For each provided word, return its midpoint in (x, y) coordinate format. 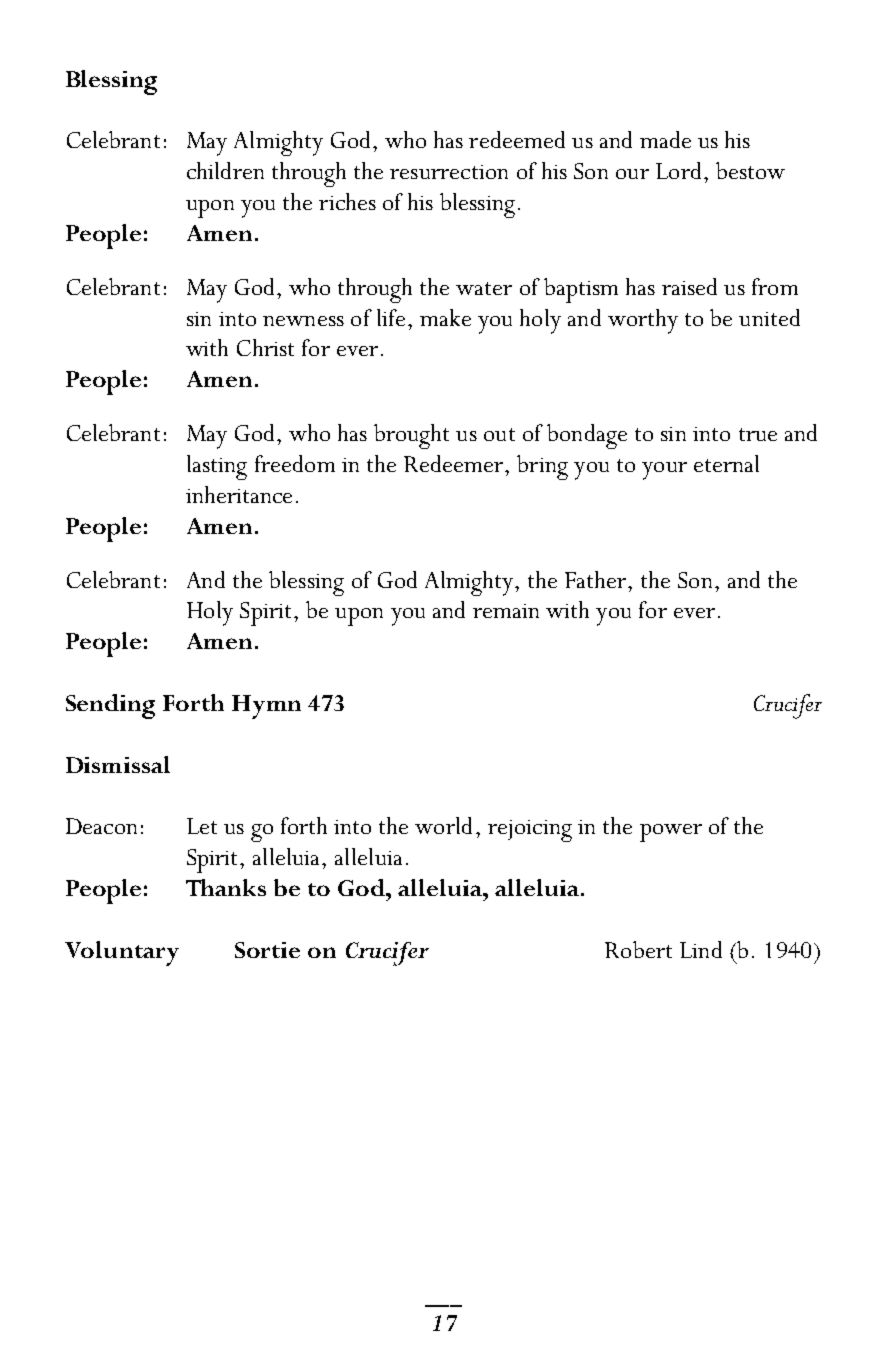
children (225, 170)
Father (597, 579)
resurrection (449, 172)
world (443, 825)
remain (506, 611)
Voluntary (122, 953)
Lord (678, 170)
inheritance (239, 494)
